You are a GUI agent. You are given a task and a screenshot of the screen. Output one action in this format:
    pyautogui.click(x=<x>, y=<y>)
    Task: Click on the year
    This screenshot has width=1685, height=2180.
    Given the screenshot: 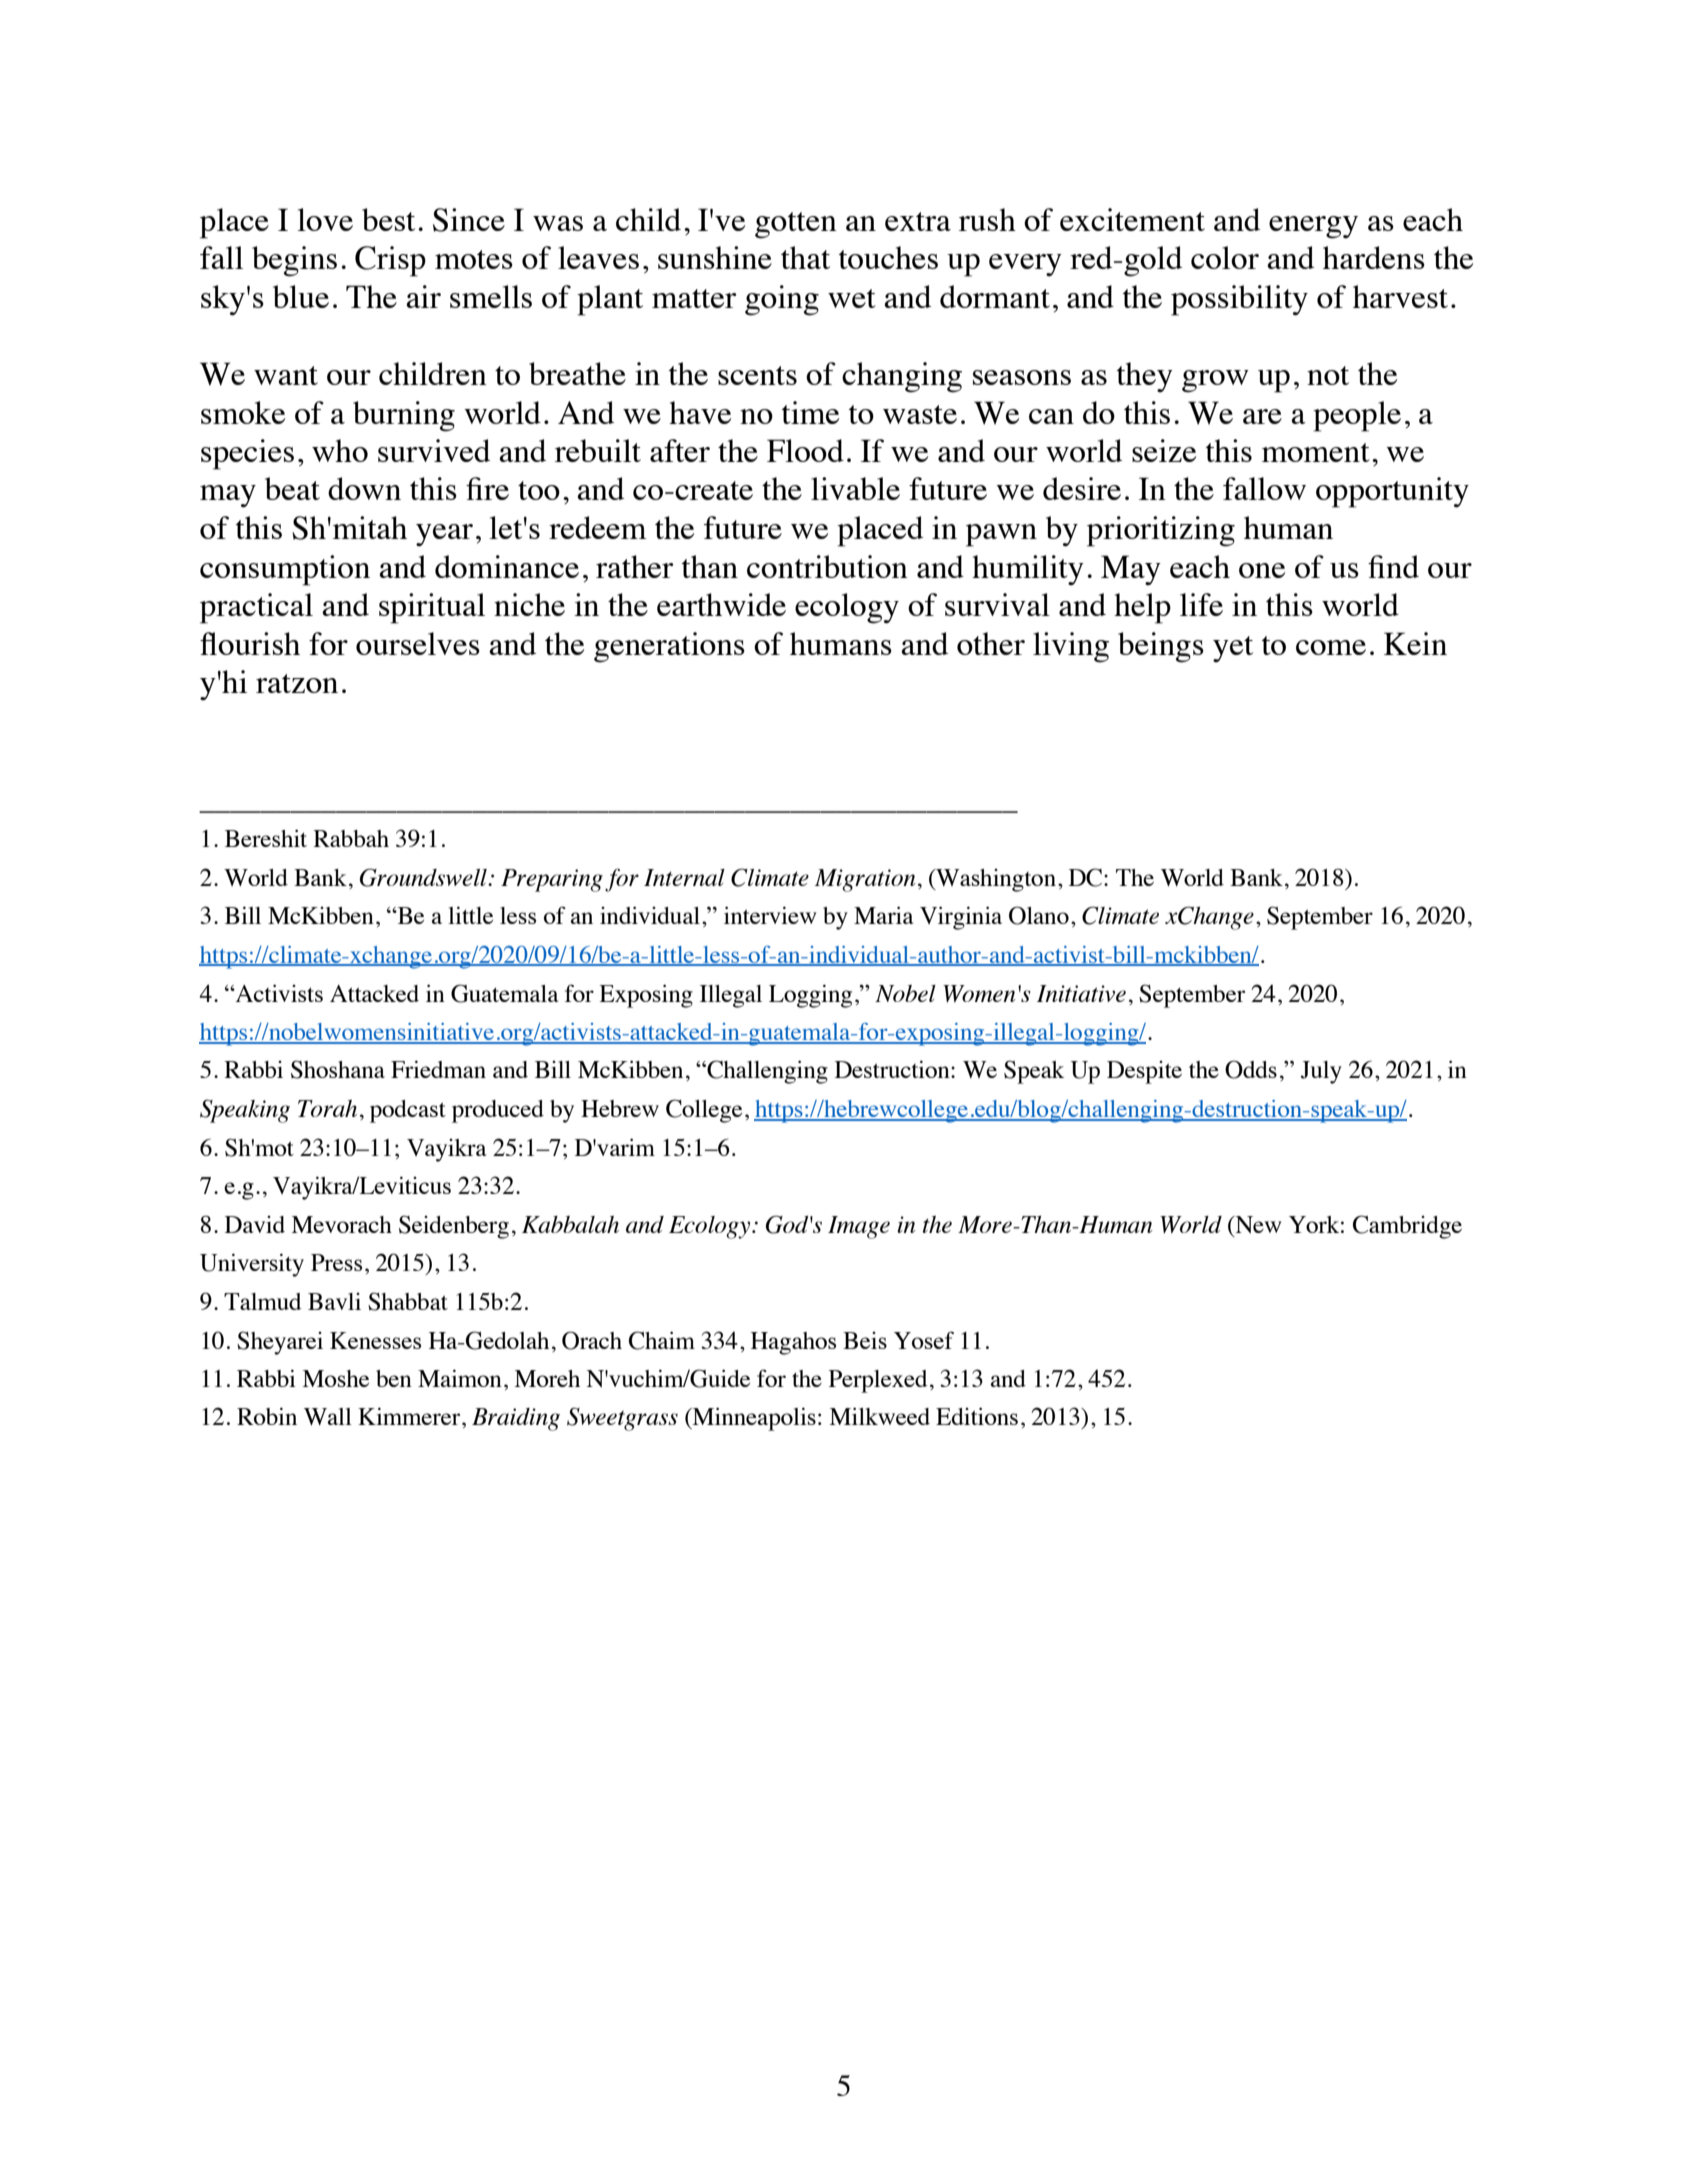 What is the action you would take?
    pyautogui.click(x=444, y=535)
